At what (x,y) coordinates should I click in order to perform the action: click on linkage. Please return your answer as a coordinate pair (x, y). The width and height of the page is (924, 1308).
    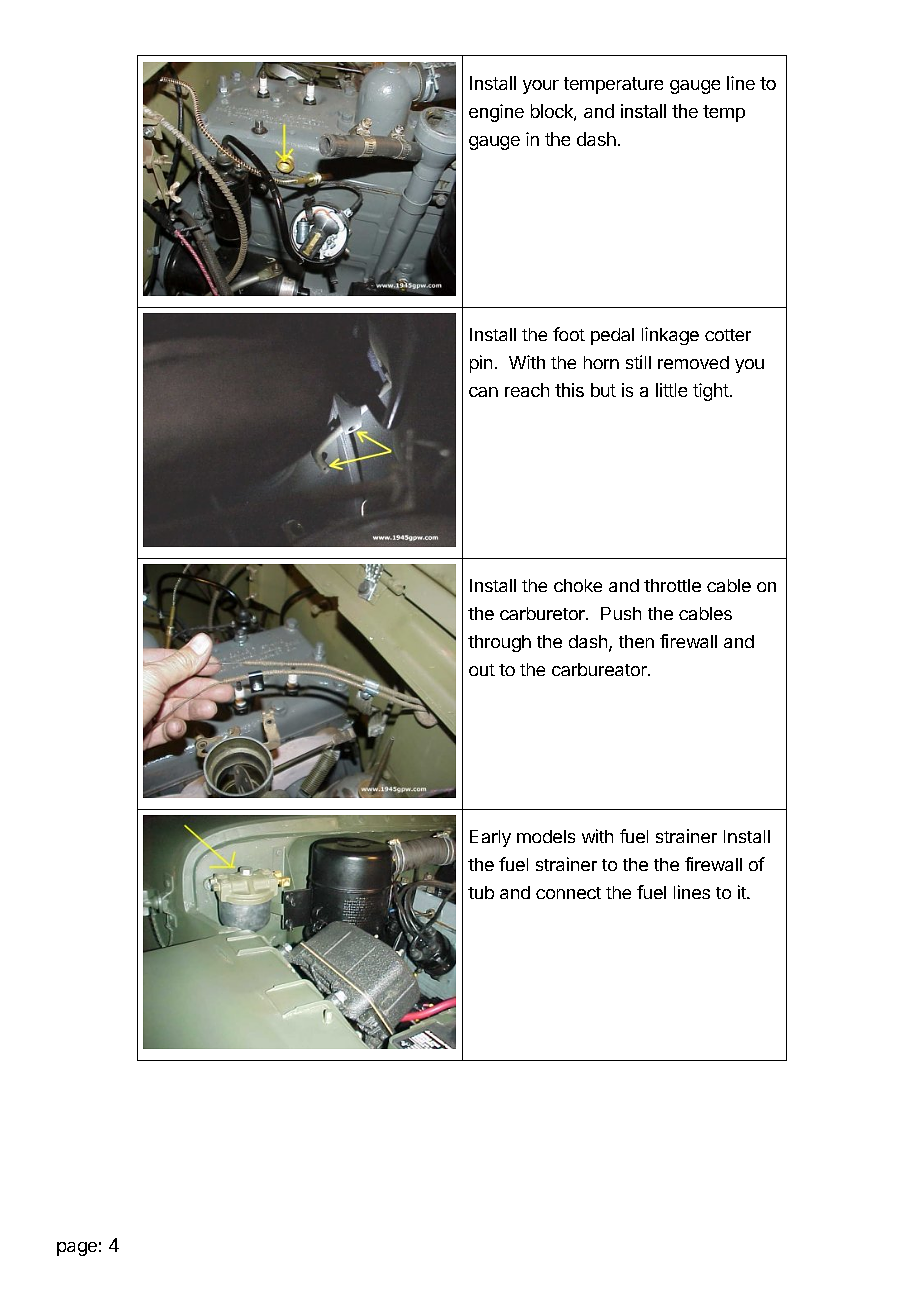
    Looking at the image, I should click on (670, 336).
